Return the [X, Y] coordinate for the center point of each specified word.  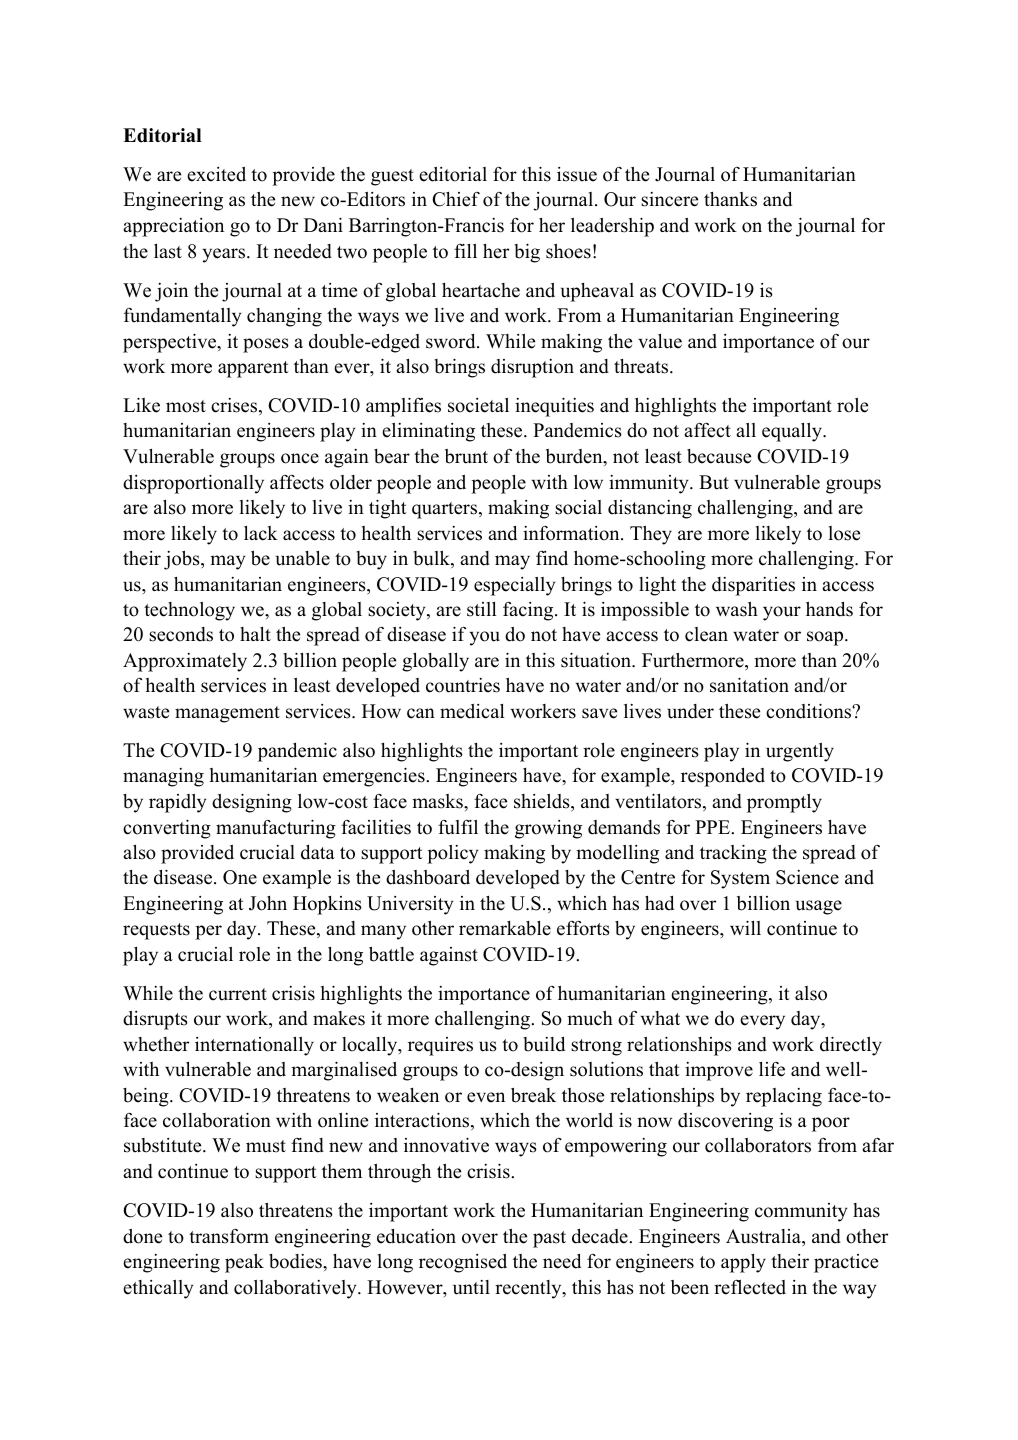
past [549, 1239]
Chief [456, 199]
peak [244, 1263]
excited [216, 174]
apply [743, 1263]
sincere [669, 199]
